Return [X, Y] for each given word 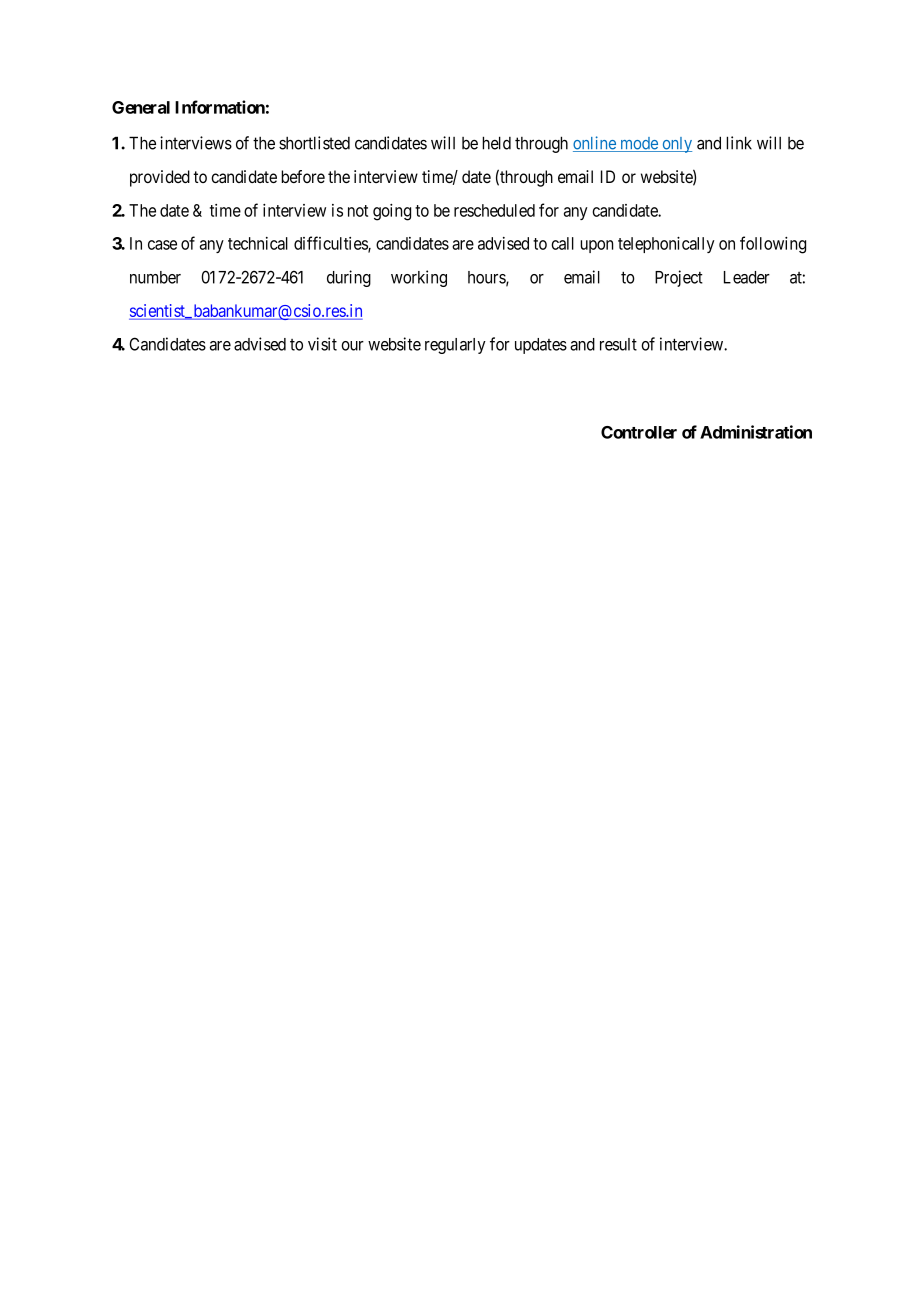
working [419, 278]
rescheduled [494, 210]
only [676, 145]
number [155, 277]
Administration [756, 432]
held [496, 143]
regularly [455, 346]
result [618, 344]
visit [322, 344]
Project [679, 278]
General [141, 107]
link [739, 143]
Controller [639, 432]
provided [160, 178]
